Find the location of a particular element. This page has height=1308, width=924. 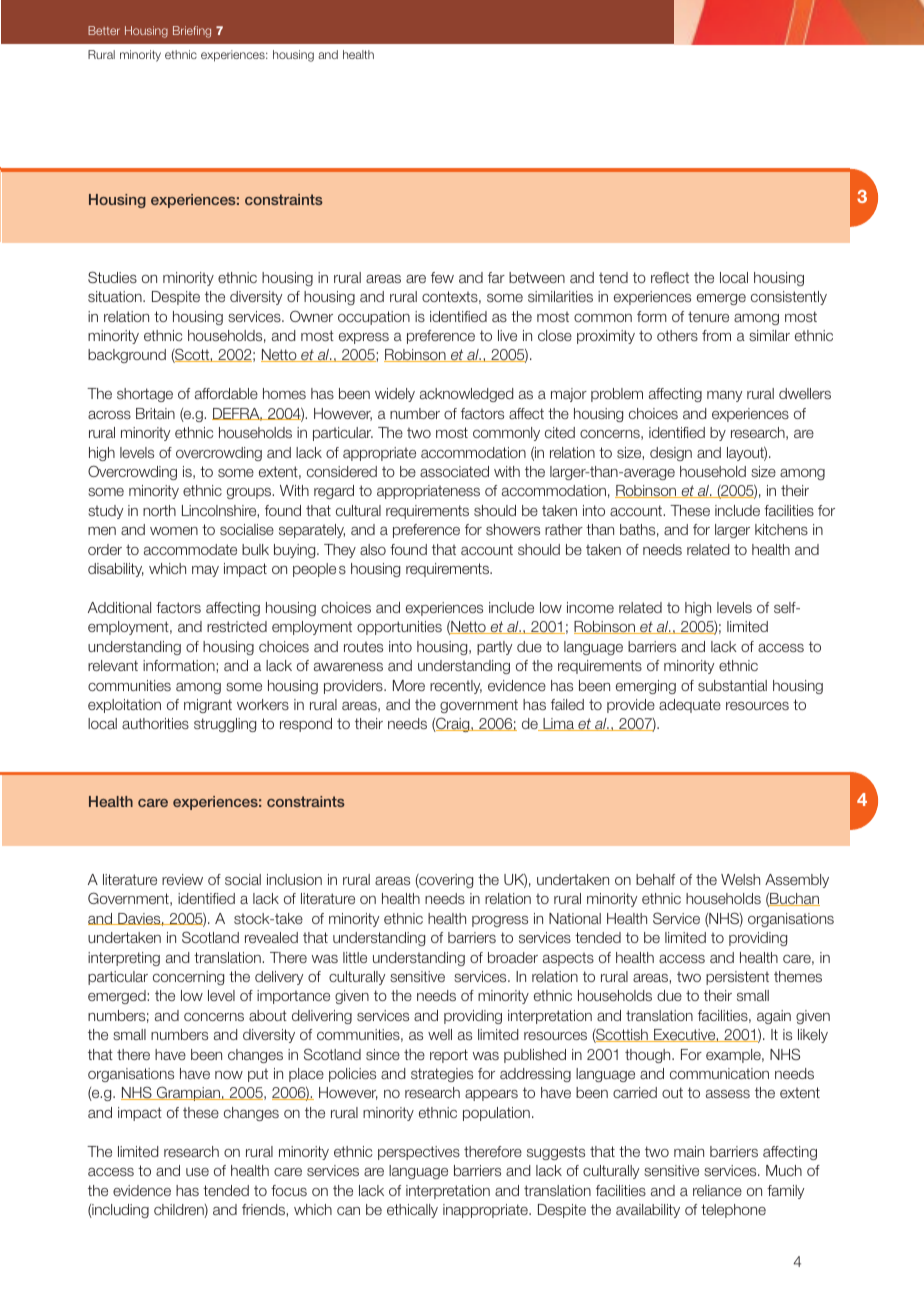

restricted is located at coordinates (237, 626).
